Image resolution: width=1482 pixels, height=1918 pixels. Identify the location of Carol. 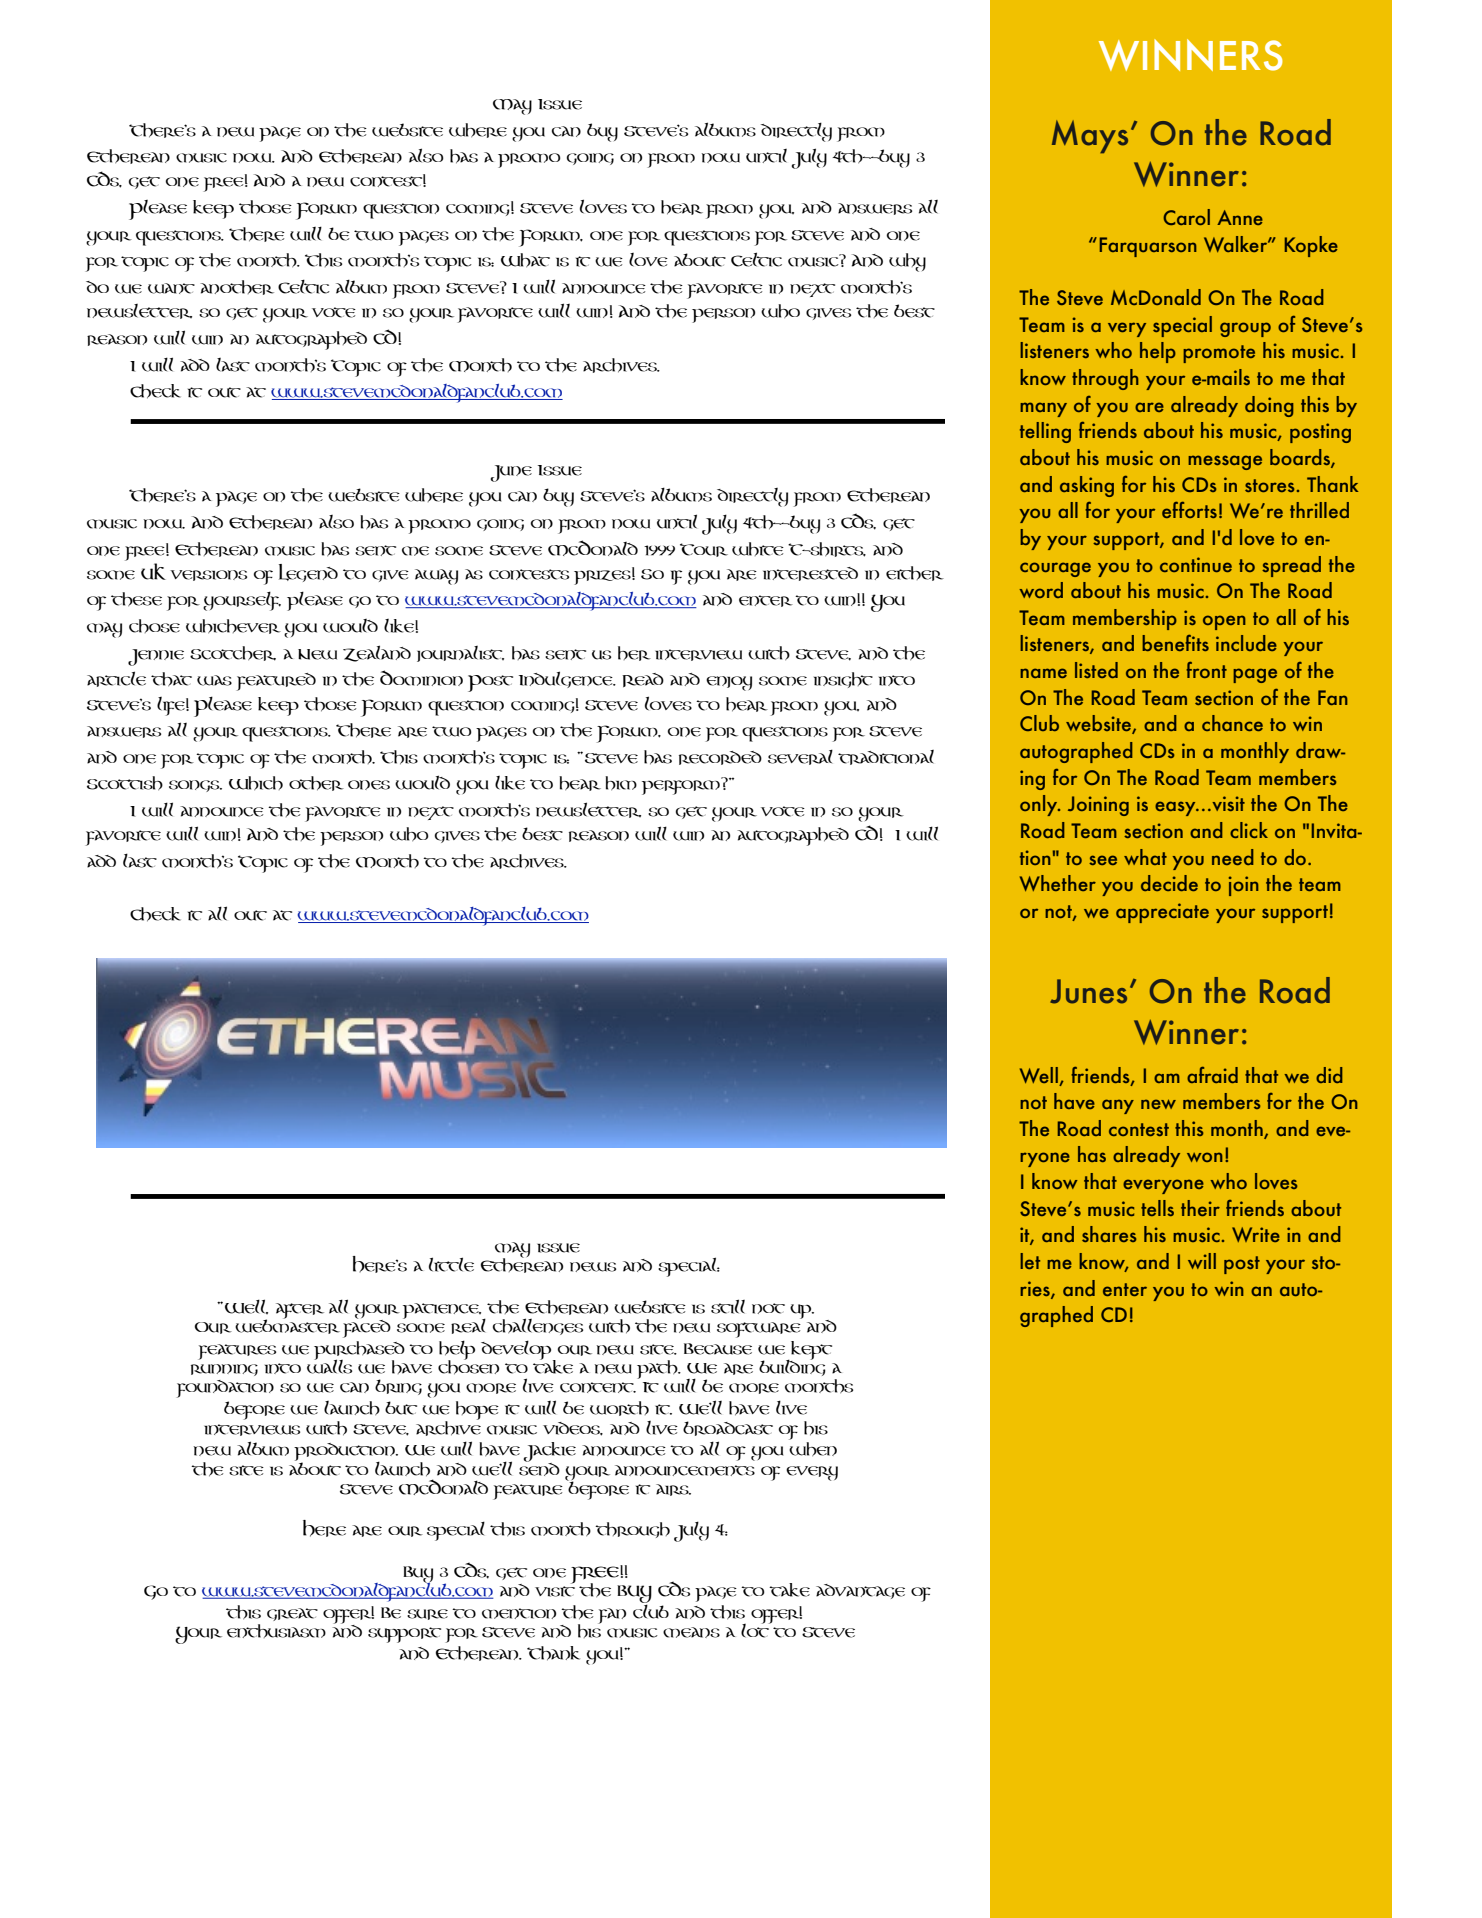
(1186, 217).
